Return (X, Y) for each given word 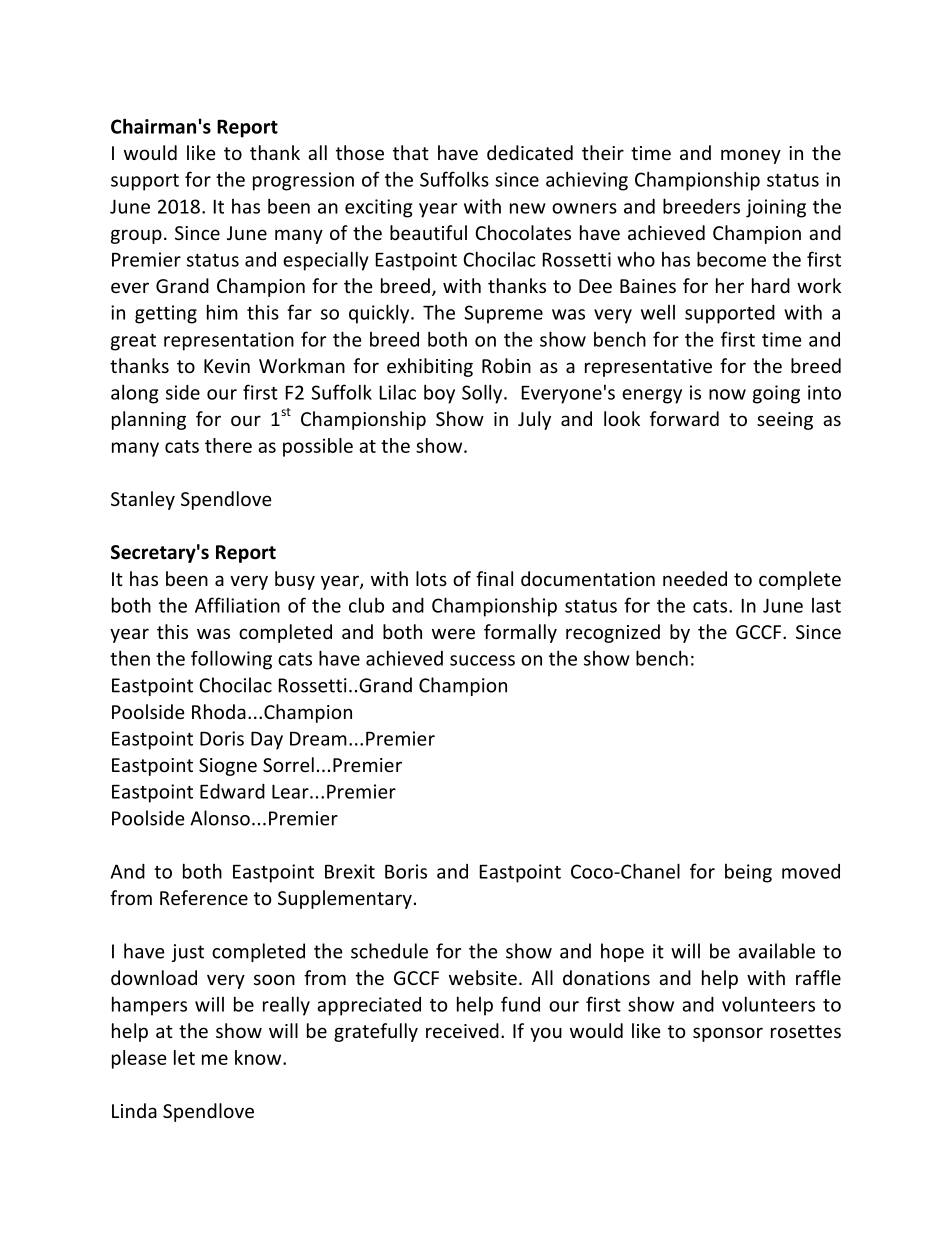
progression (303, 181)
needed (695, 578)
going (776, 394)
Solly (483, 394)
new (528, 208)
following (231, 660)
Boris (406, 871)
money (751, 156)
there (228, 445)
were (453, 633)
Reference (204, 897)
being (748, 873)
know (259, 1057)
